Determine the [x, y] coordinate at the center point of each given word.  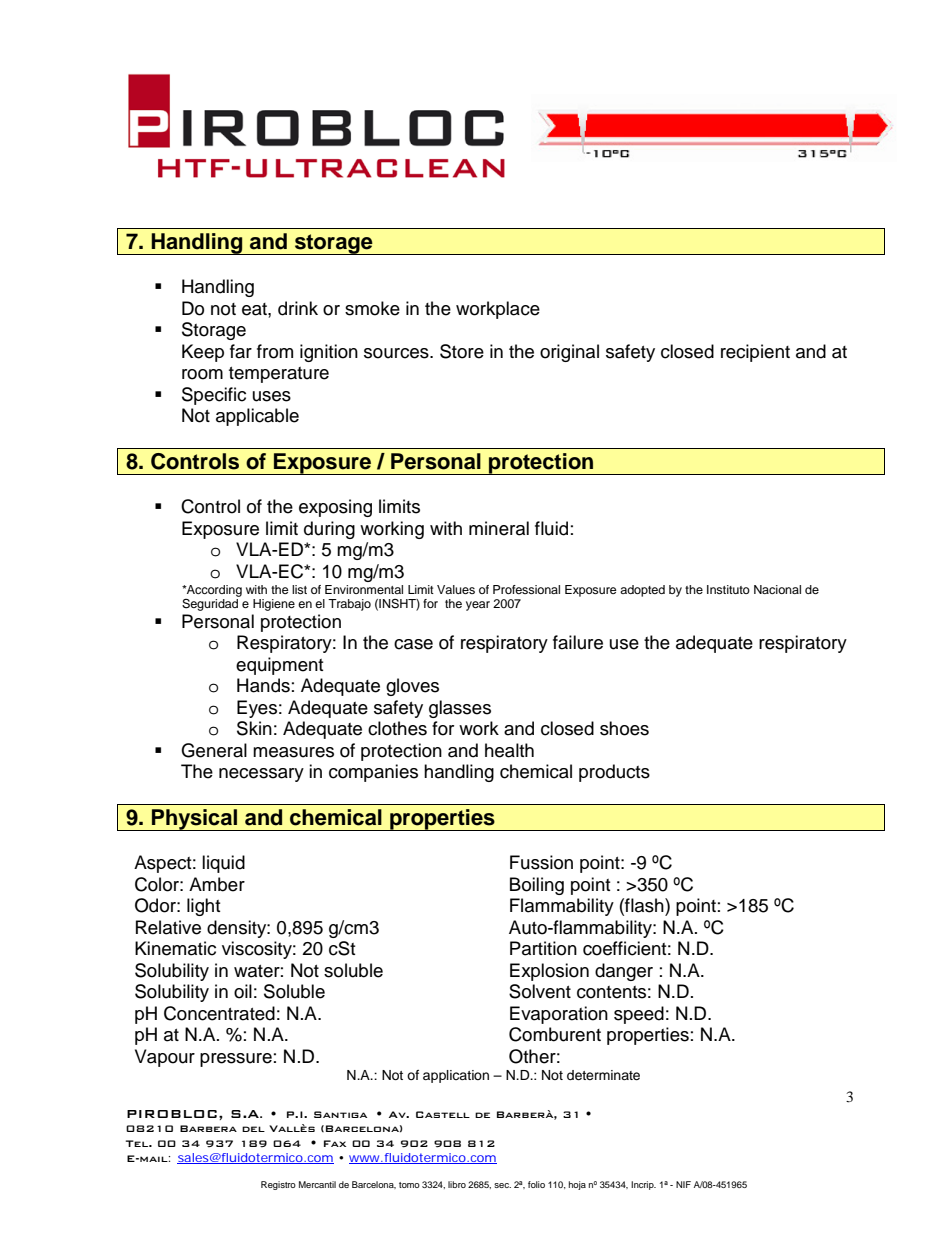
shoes [624, 728]
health [509, 750]
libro [457, 1184]
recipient [755, 353]
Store [462, 351]
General [214, 750]
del [253, 1129]
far [241, 351]
